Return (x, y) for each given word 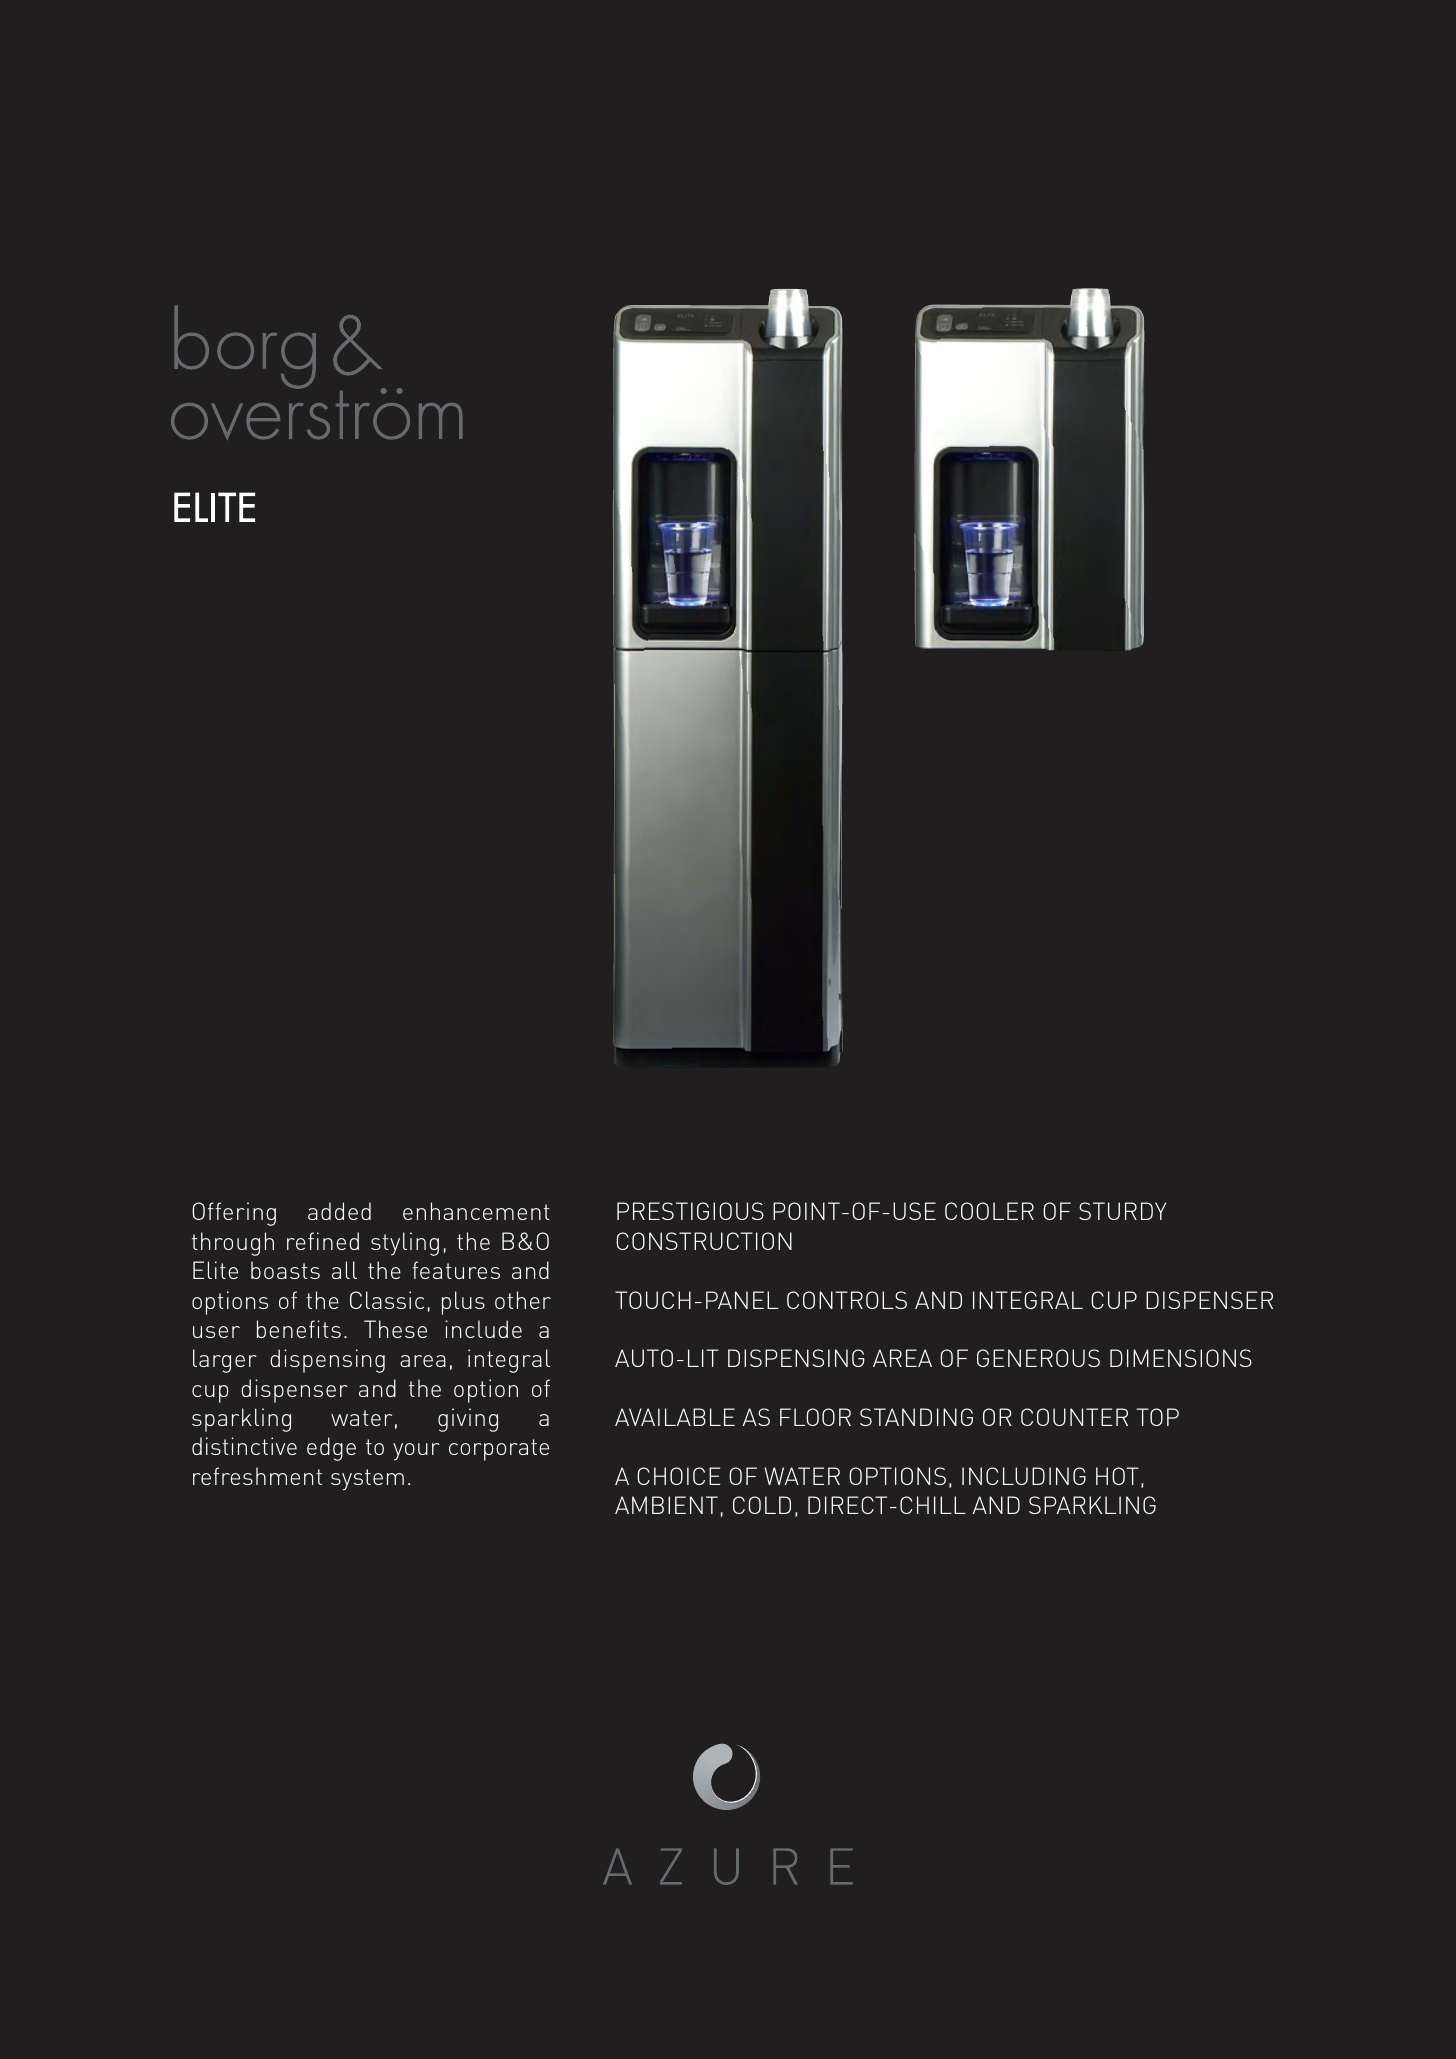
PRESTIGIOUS (690, 1211)
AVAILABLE (675, 1417)
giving (468, 1420)
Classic (387, 1300)
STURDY (1122, 1211)
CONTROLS (847, 1300)
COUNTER (1074, 1417)
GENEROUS (1038, 1358)
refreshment (257, 1476)
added (339, 1211)
